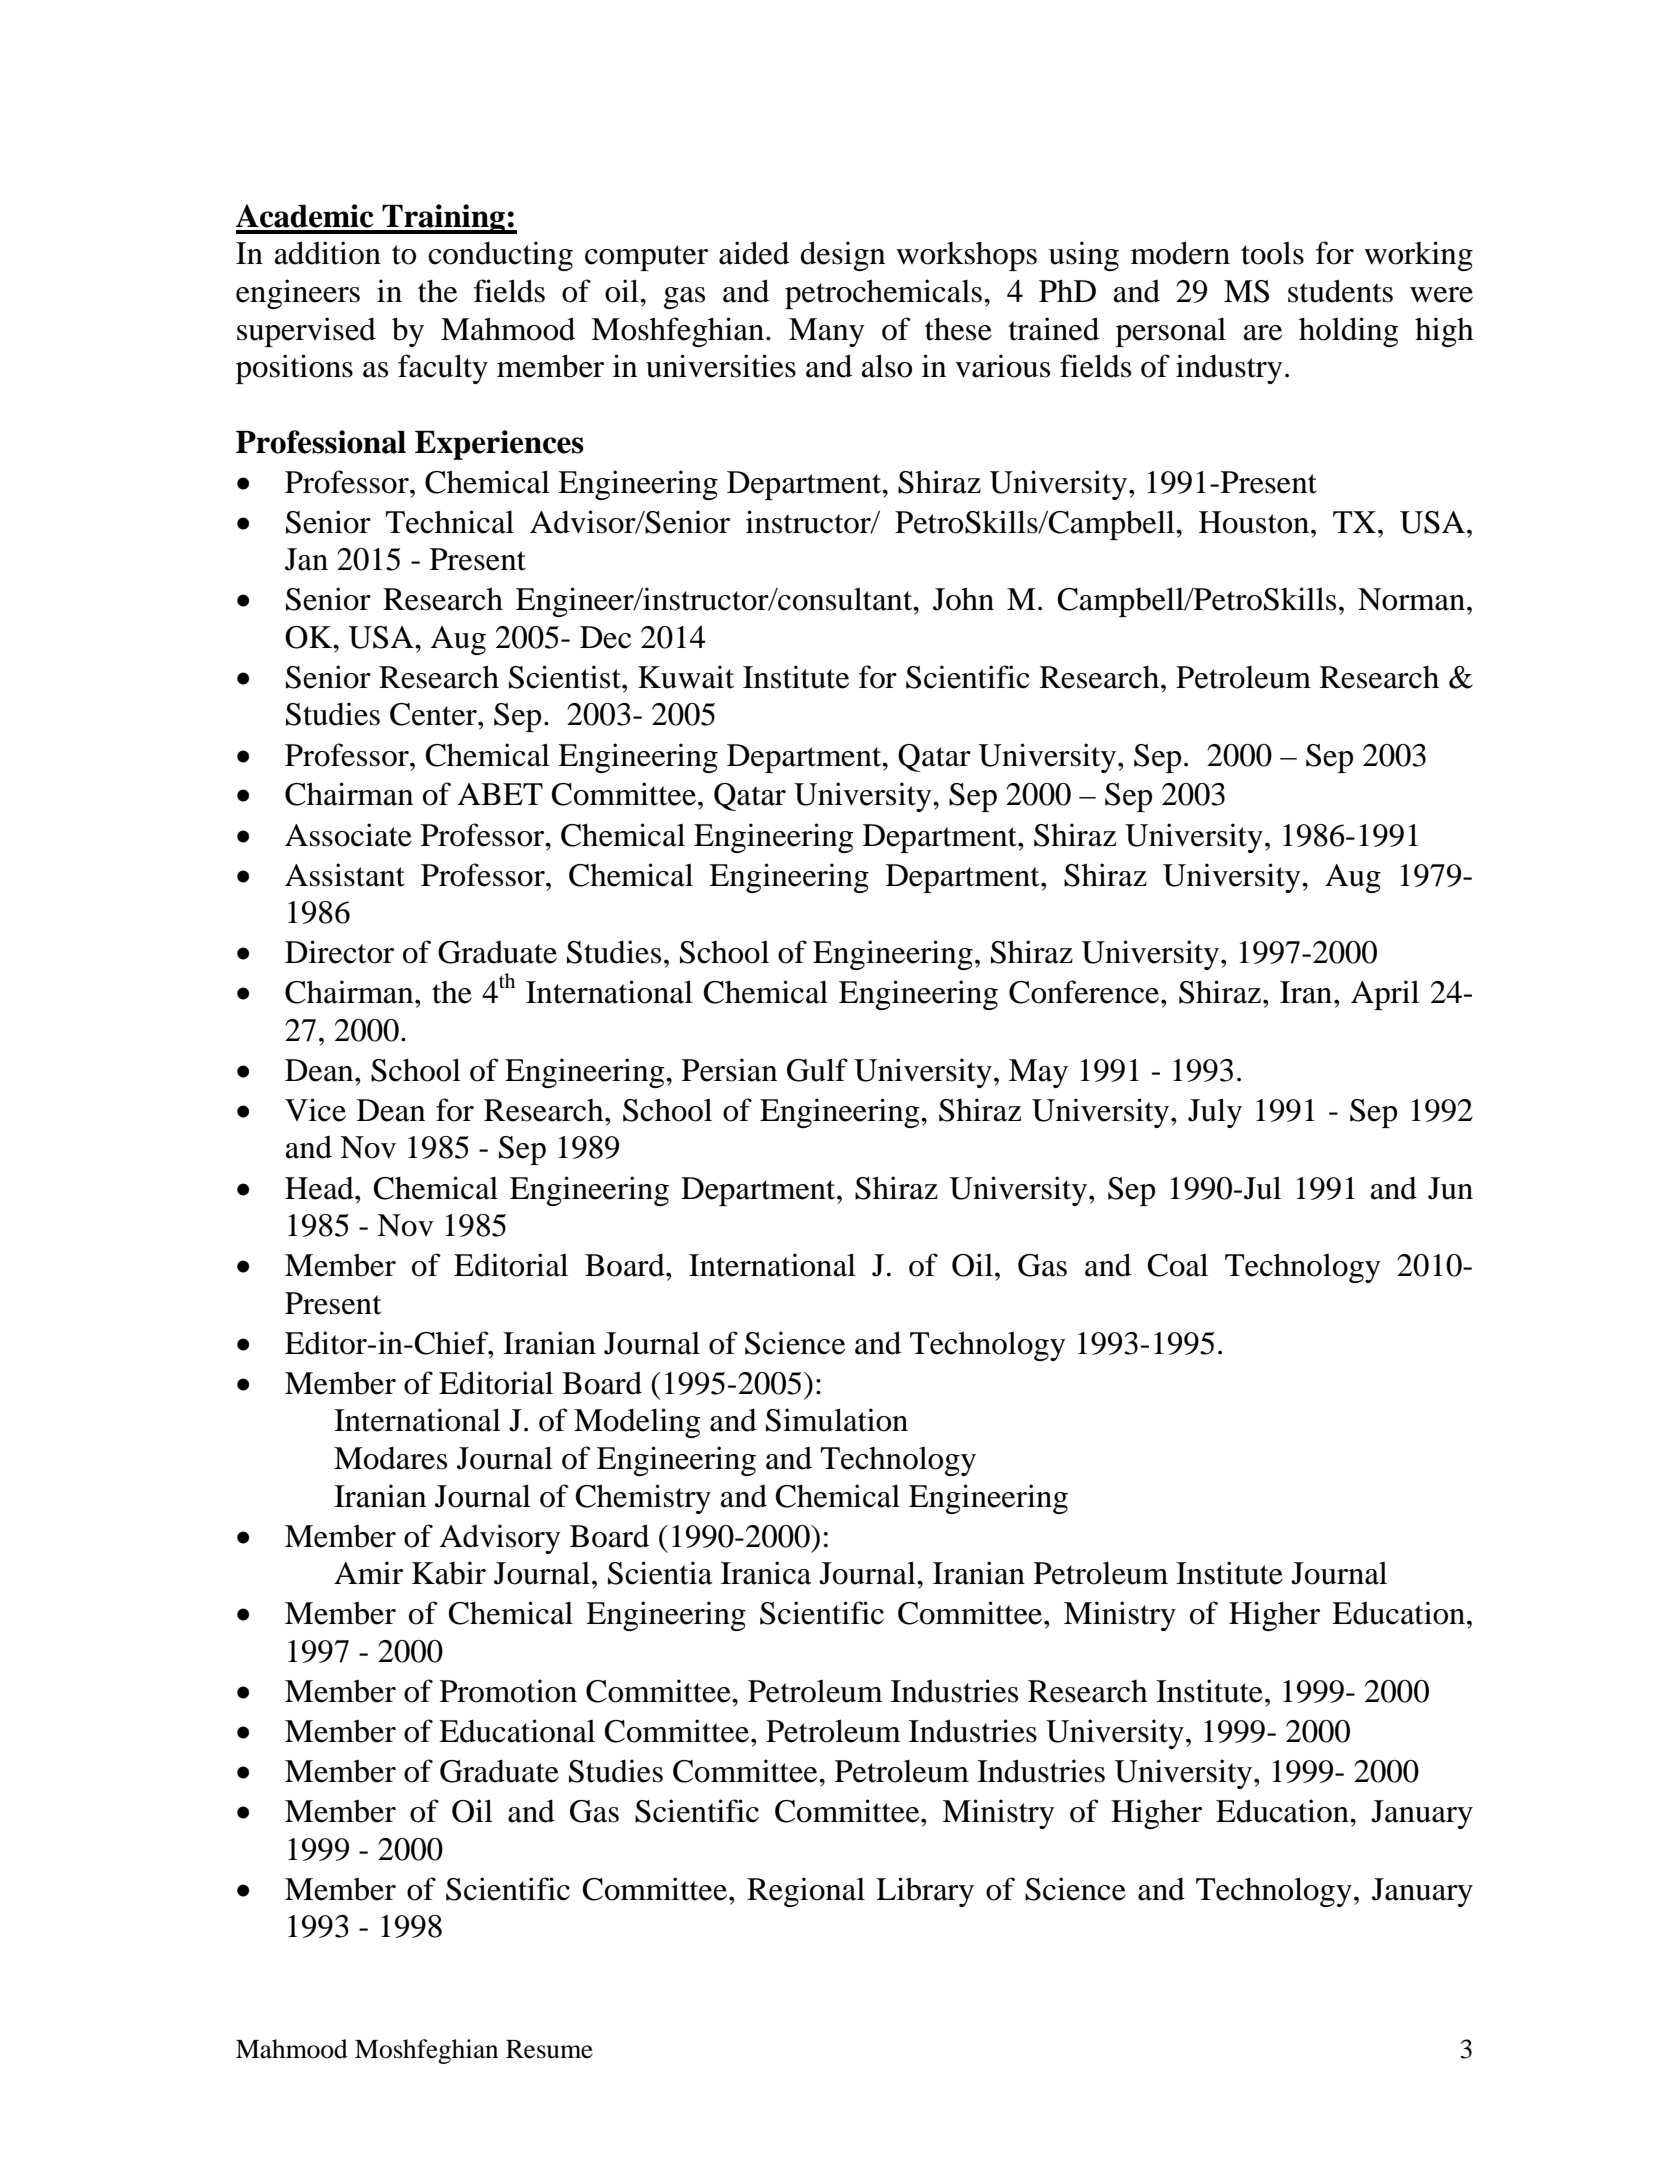 The width and height of the document is (1670, 2161). Describe the element at coordinates (806, 1892) in the document. I see `Regional` at that location.
